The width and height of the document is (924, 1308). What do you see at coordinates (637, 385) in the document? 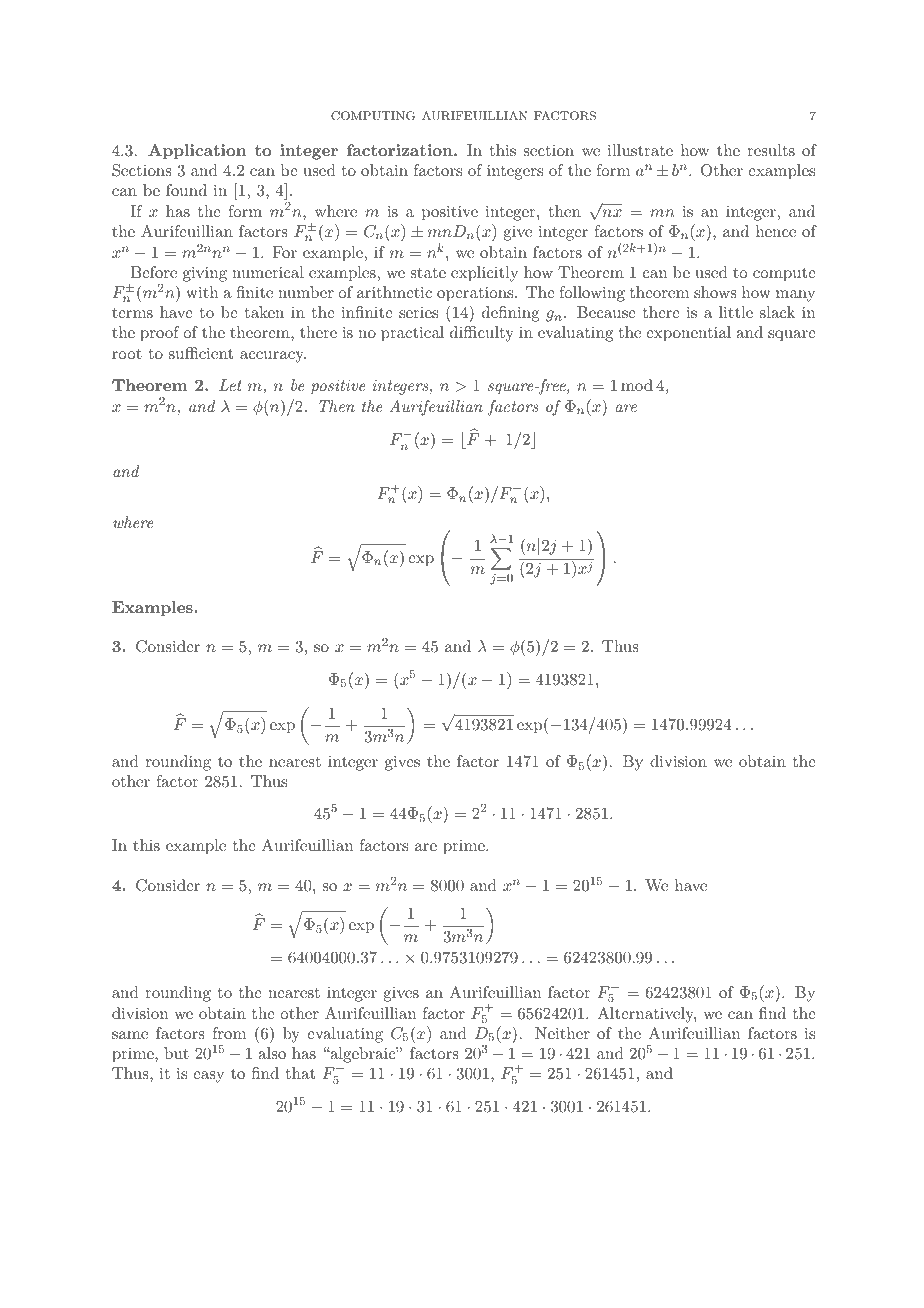
I see `mod` at bounding box center [637, 385].
